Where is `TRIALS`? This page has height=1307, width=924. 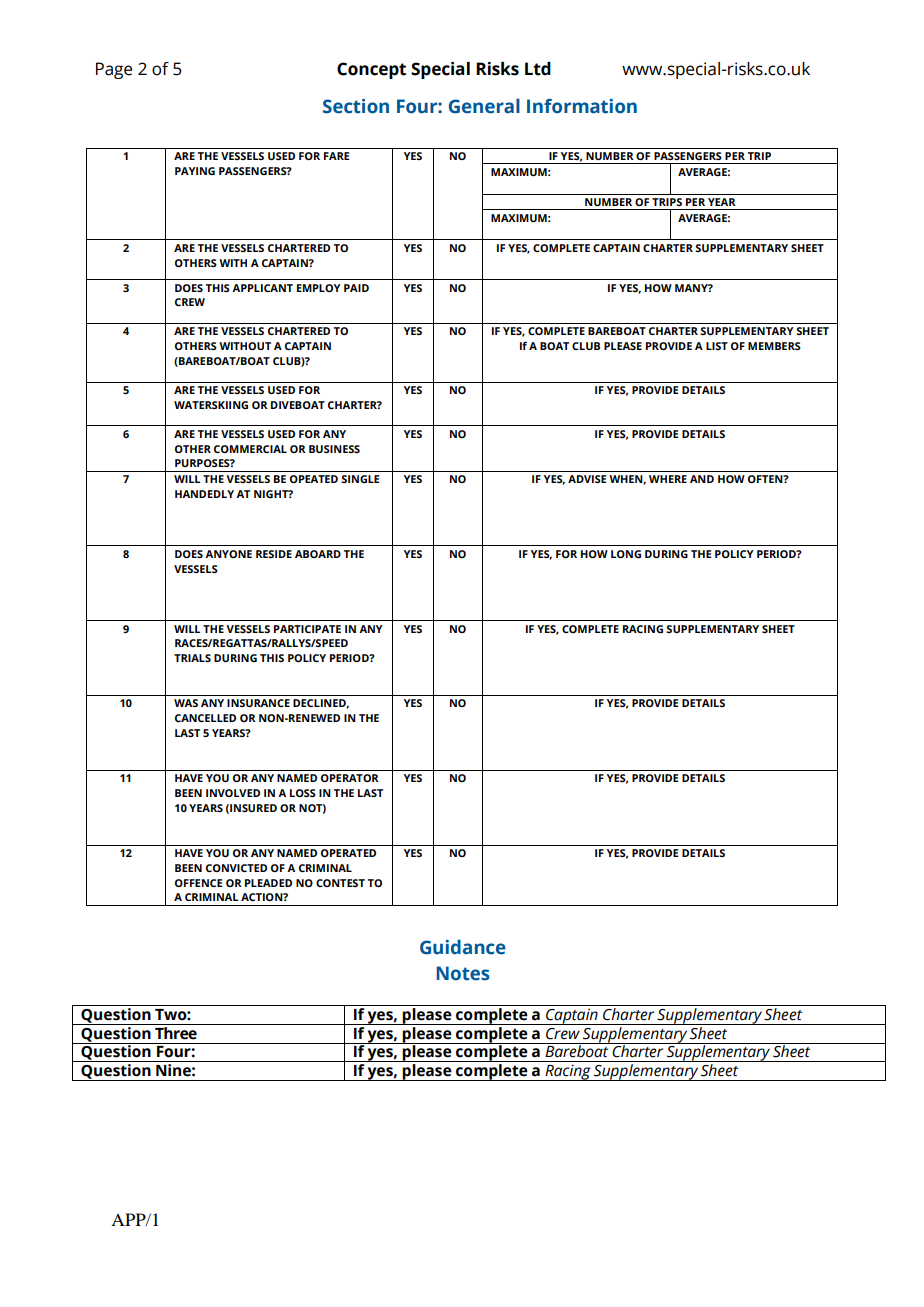 TRIALS is located at coordinates (192, 658).
